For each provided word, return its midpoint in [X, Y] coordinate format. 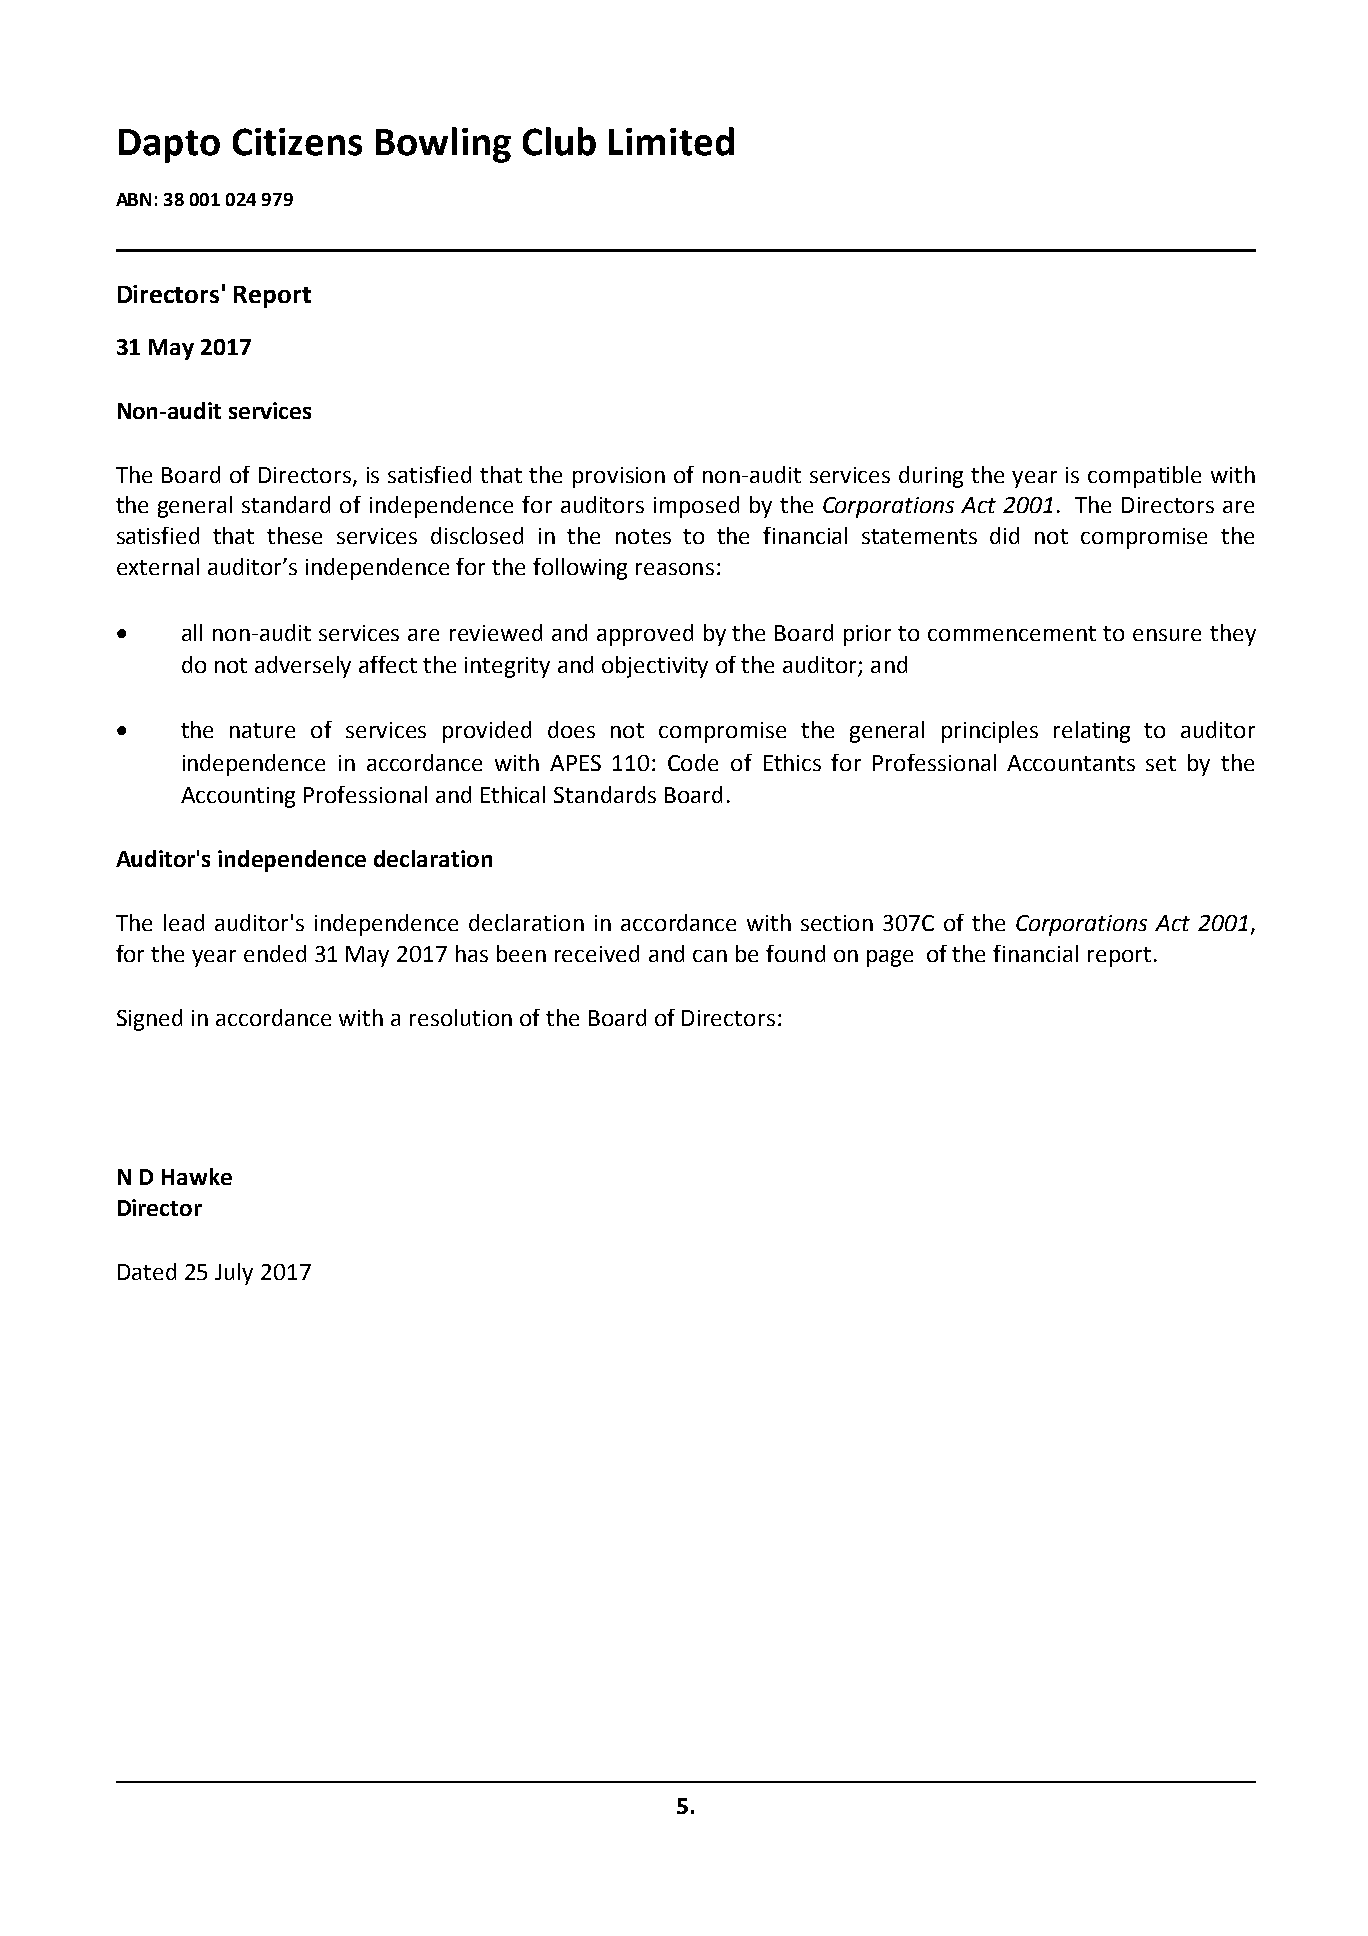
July [234, 1274]
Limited [671, 141]
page [890, 958]
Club [559, 141]
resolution [461, 1017]
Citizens [297, 142]
